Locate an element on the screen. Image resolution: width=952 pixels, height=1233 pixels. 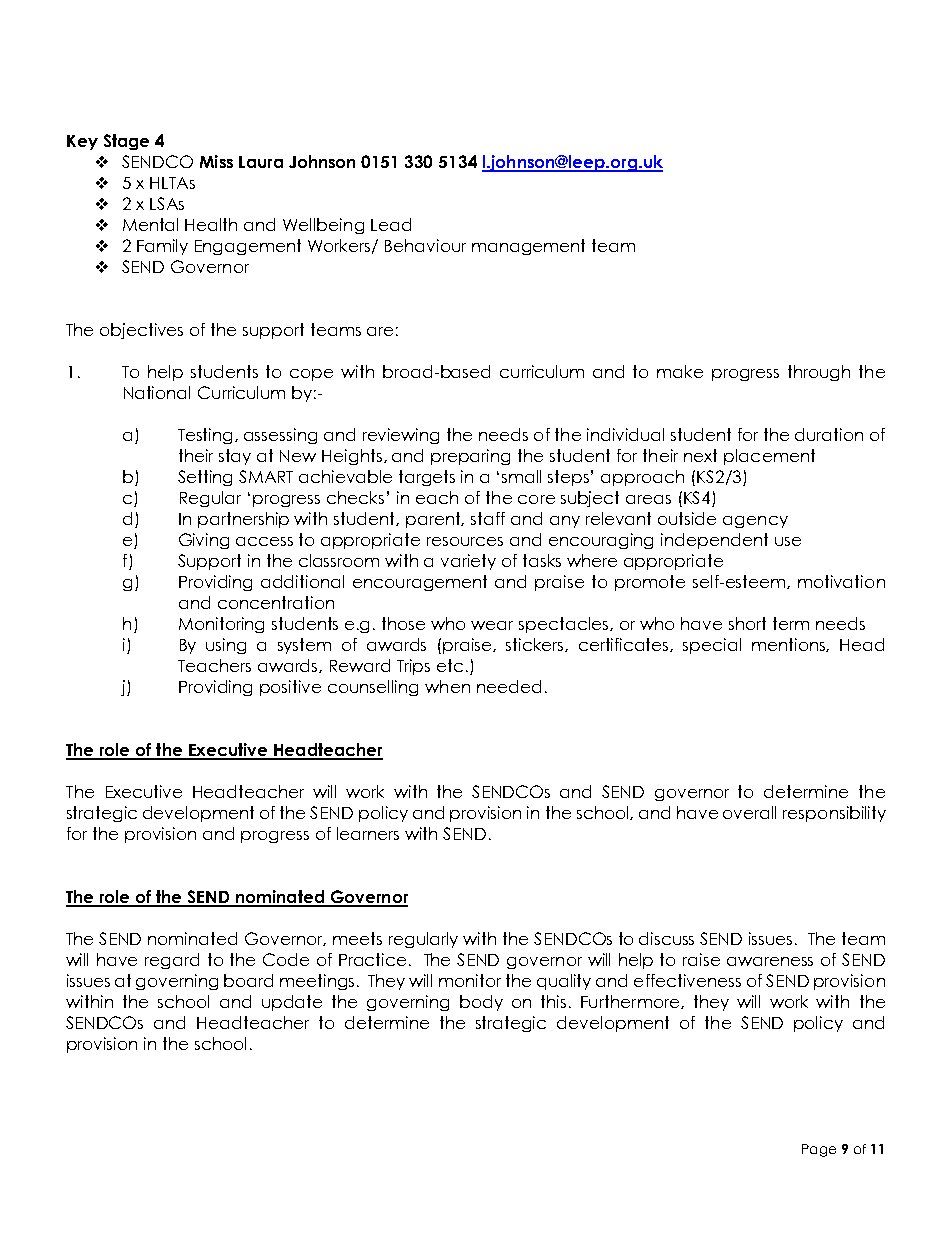
management is located at coordinates (528, 247).
